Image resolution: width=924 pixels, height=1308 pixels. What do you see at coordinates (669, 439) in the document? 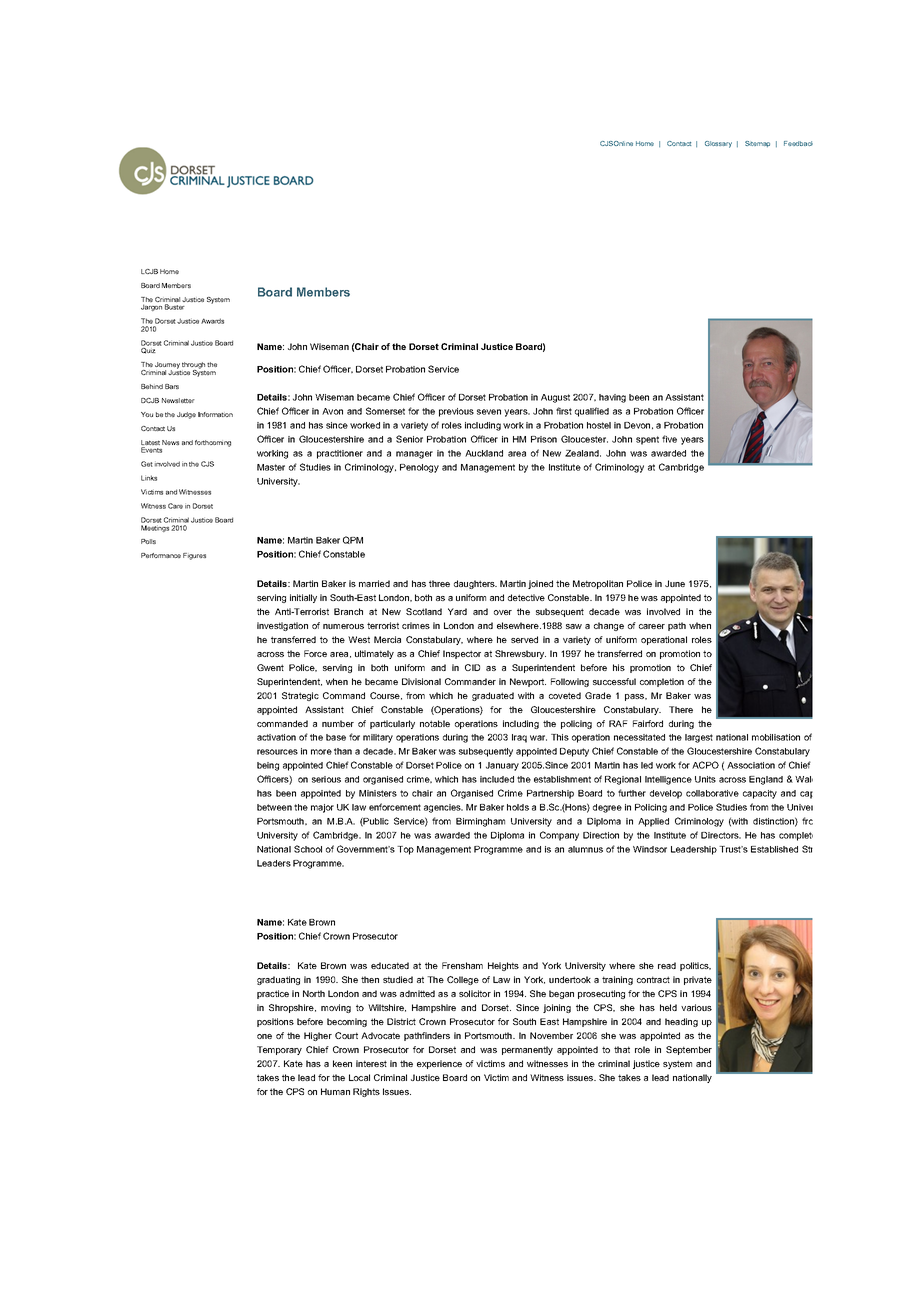
I see `five` at bounding box center [669, 439].
